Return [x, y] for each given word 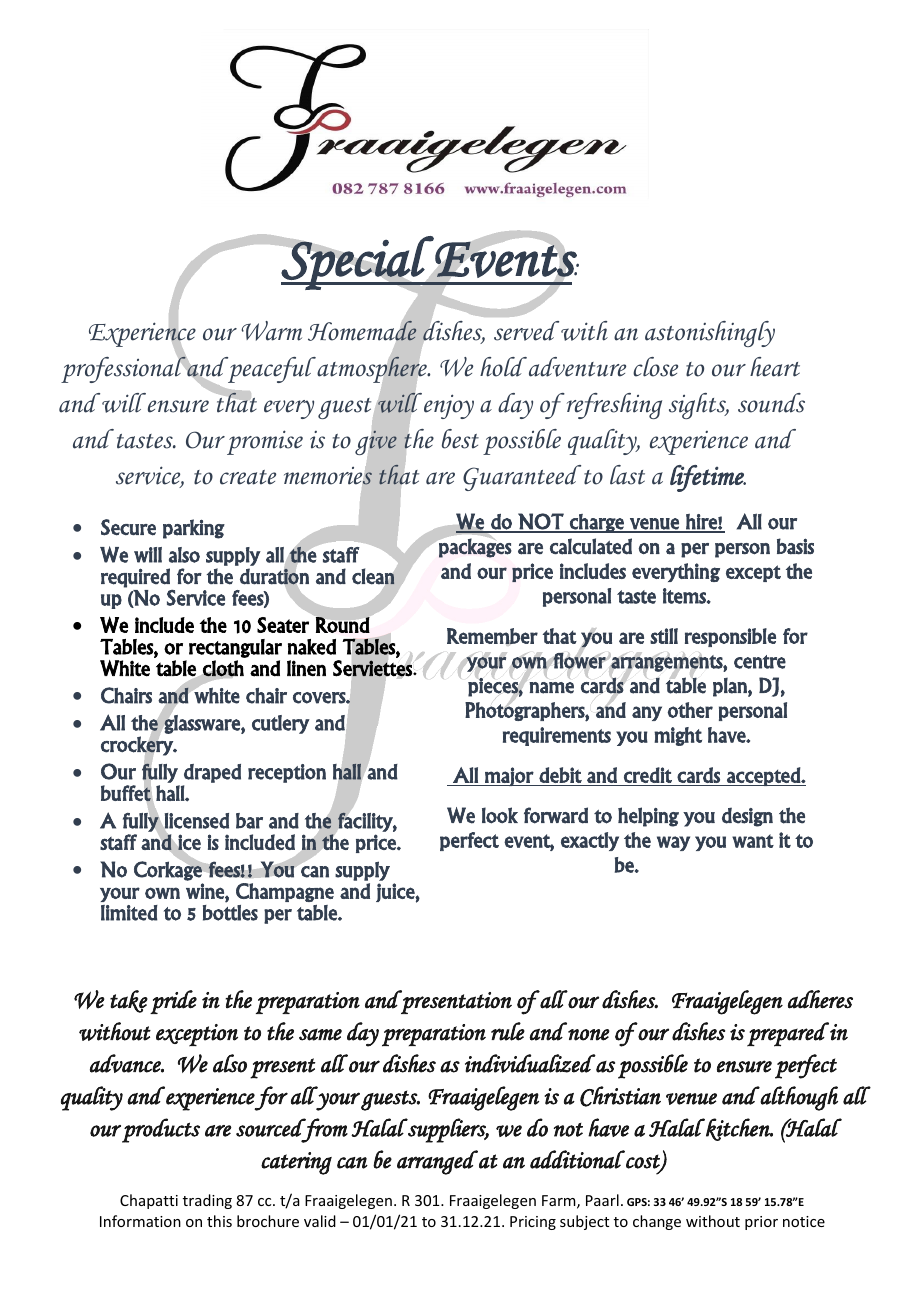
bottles [230, 913]
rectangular [235, 648]
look [500, 815]
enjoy [449, 406]
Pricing [533, 1223]
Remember [492, 637]
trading [207, 1201]
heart [775, 367]
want [753, 841]
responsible [730, 637]
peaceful [271, 370]
